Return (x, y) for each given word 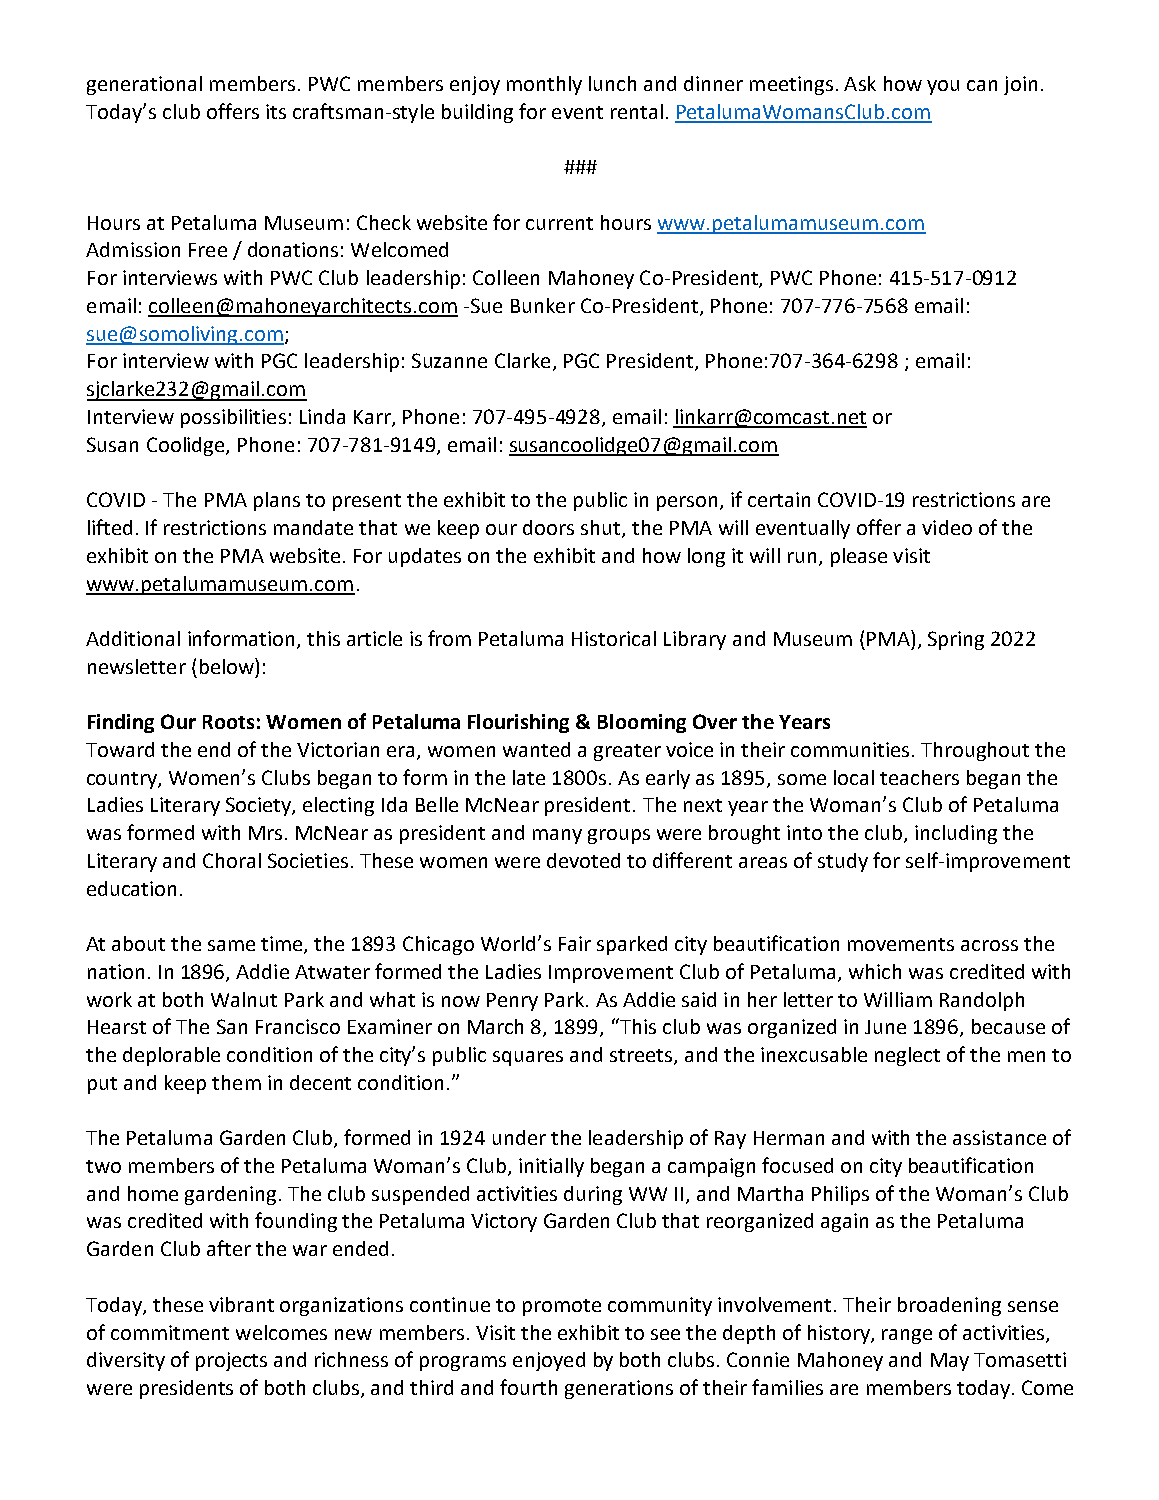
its (276, 111)
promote (562, 1307)
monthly (544, 85)
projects (231, 1361)
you (943, 87)
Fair (575, 943)
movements (901, 944)
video (947, 527)
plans (277, 501)
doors (548, 527)
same (231, 945)
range (907, 1336)
